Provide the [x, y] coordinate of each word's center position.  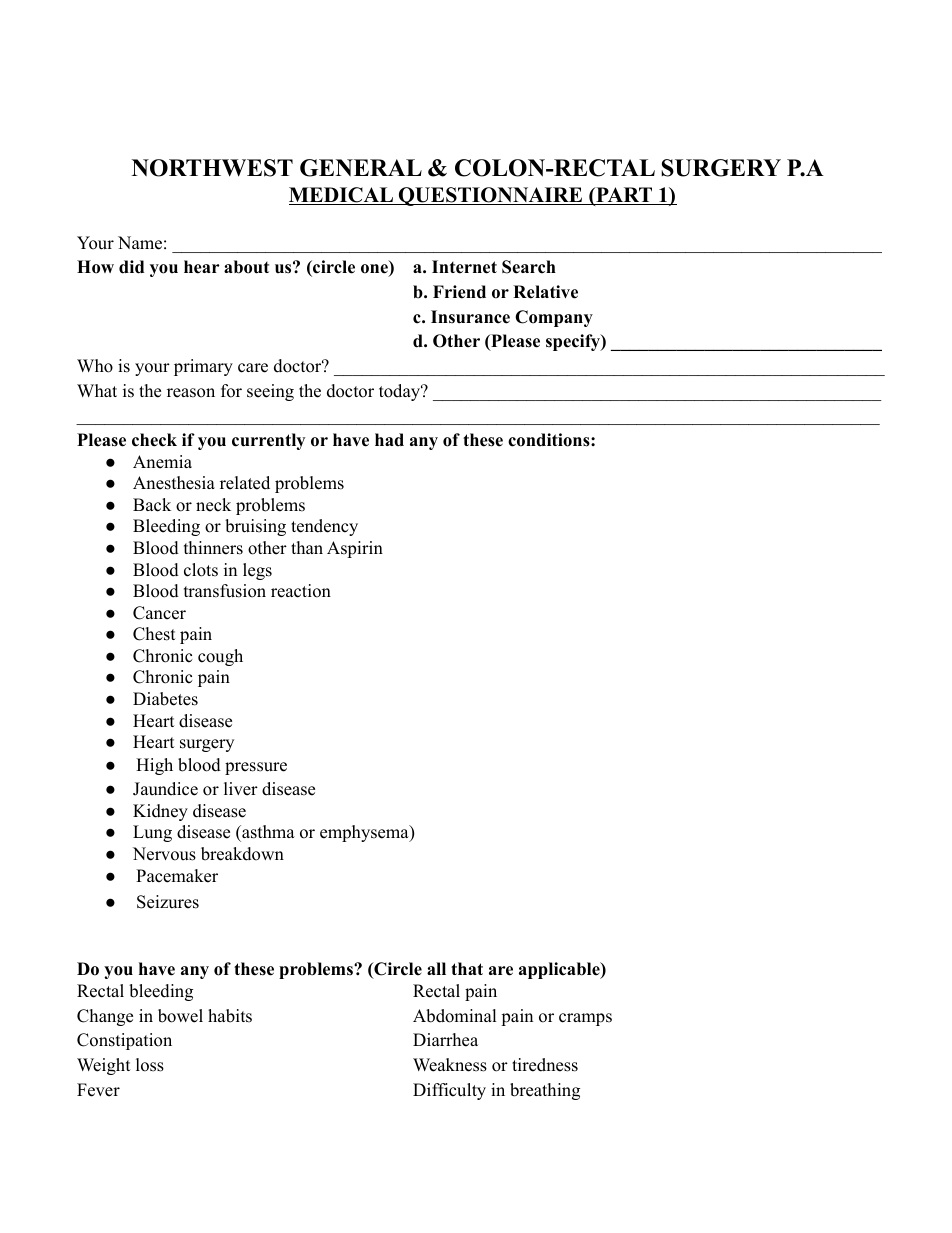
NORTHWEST [212, 168]
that [467, 968]
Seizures [168, 902]
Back [152, 505]
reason [191, 393]
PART [624, 196]
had [389, 440]
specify [574, 342]
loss [150, 1065]
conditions [550, 440]
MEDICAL [342, 196]
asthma [267, 833]
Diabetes [165, 699]
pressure [256, 768]
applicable [560, 970]
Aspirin [355, 549]
